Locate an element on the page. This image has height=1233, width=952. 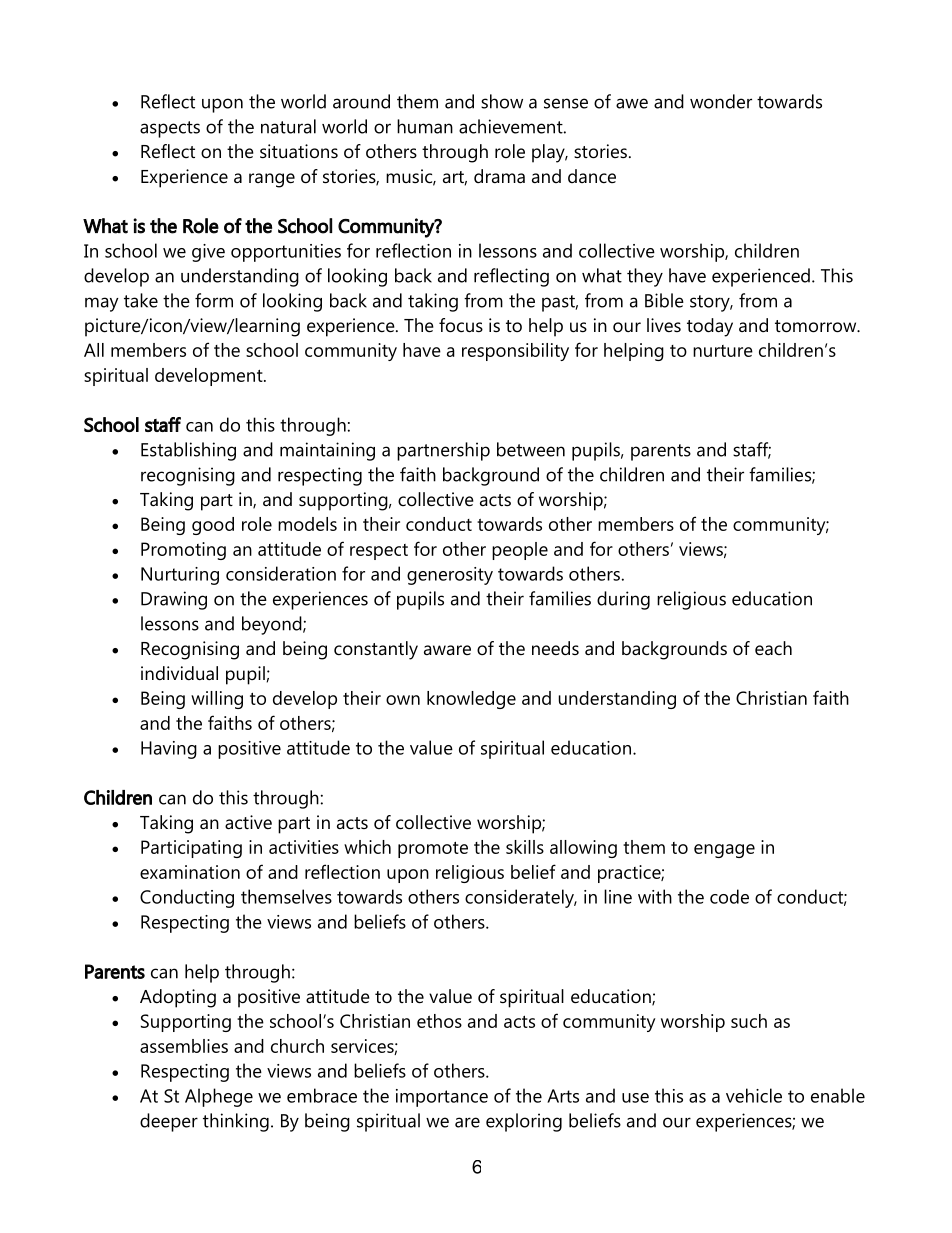
beyond is located at coordinates (273, 625).
